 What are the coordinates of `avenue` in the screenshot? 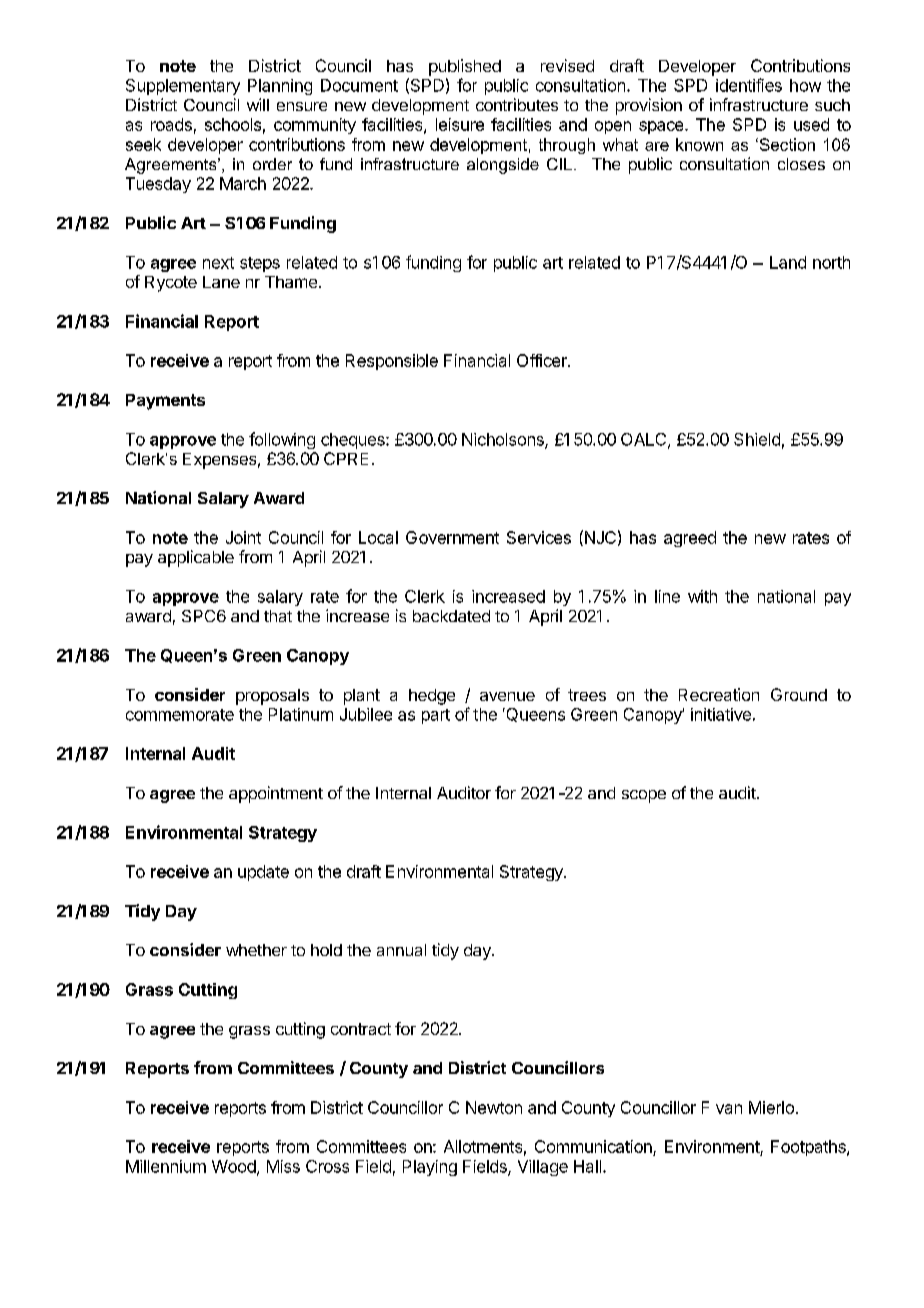 It's located at (507, 696).
